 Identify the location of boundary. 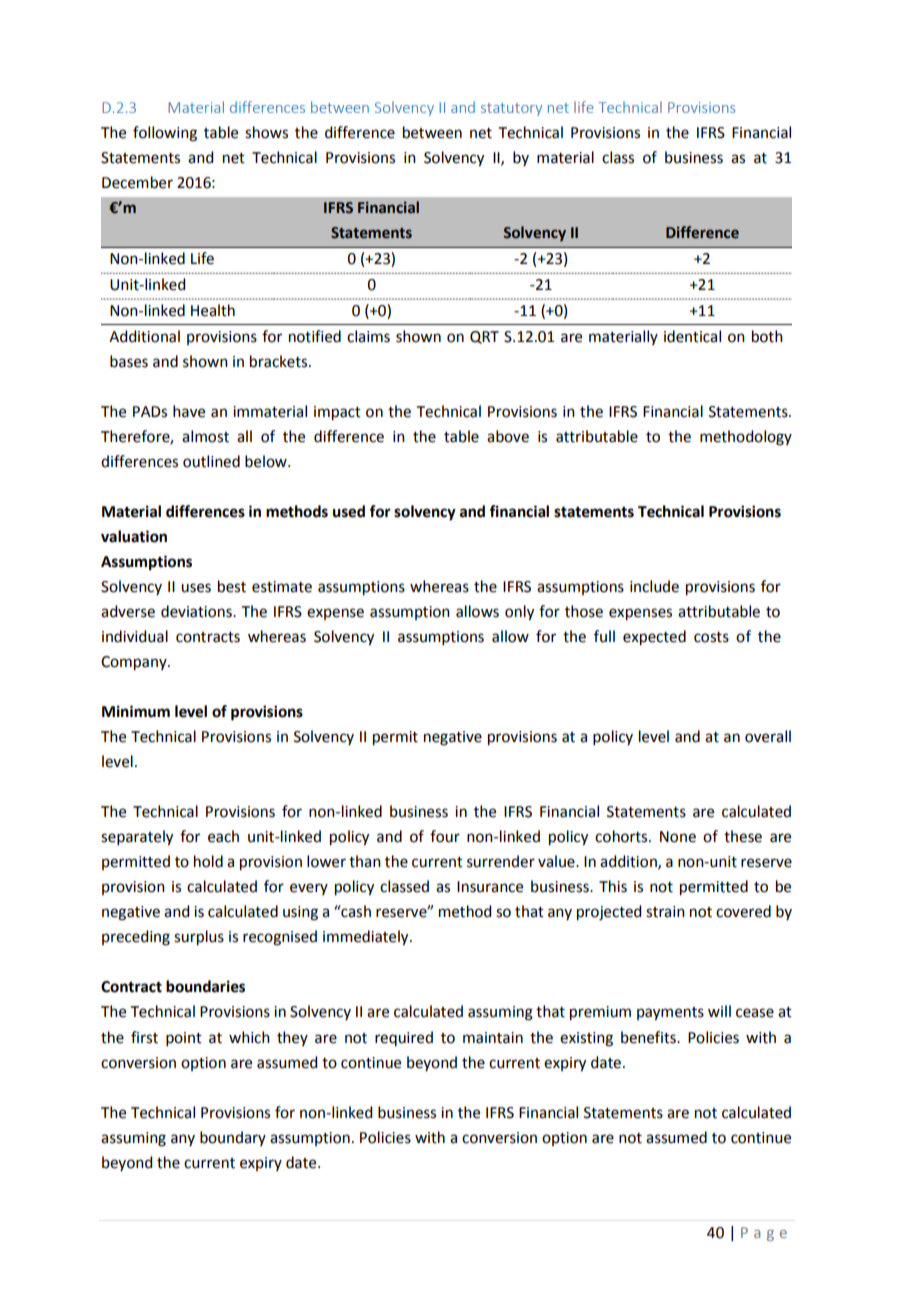
(233, 1138).
